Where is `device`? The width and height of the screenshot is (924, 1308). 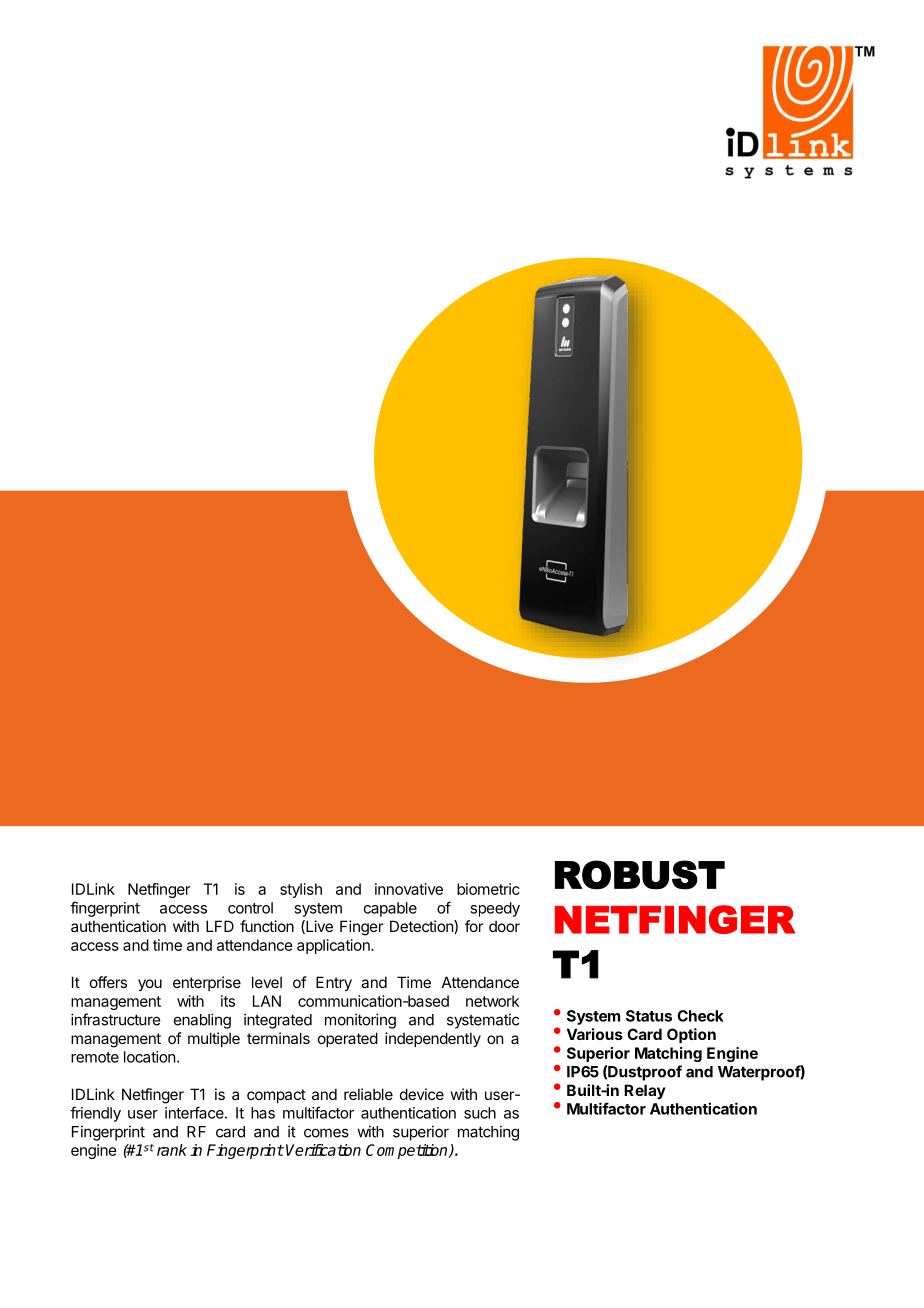 device is located at coordinates (422, 1094).
